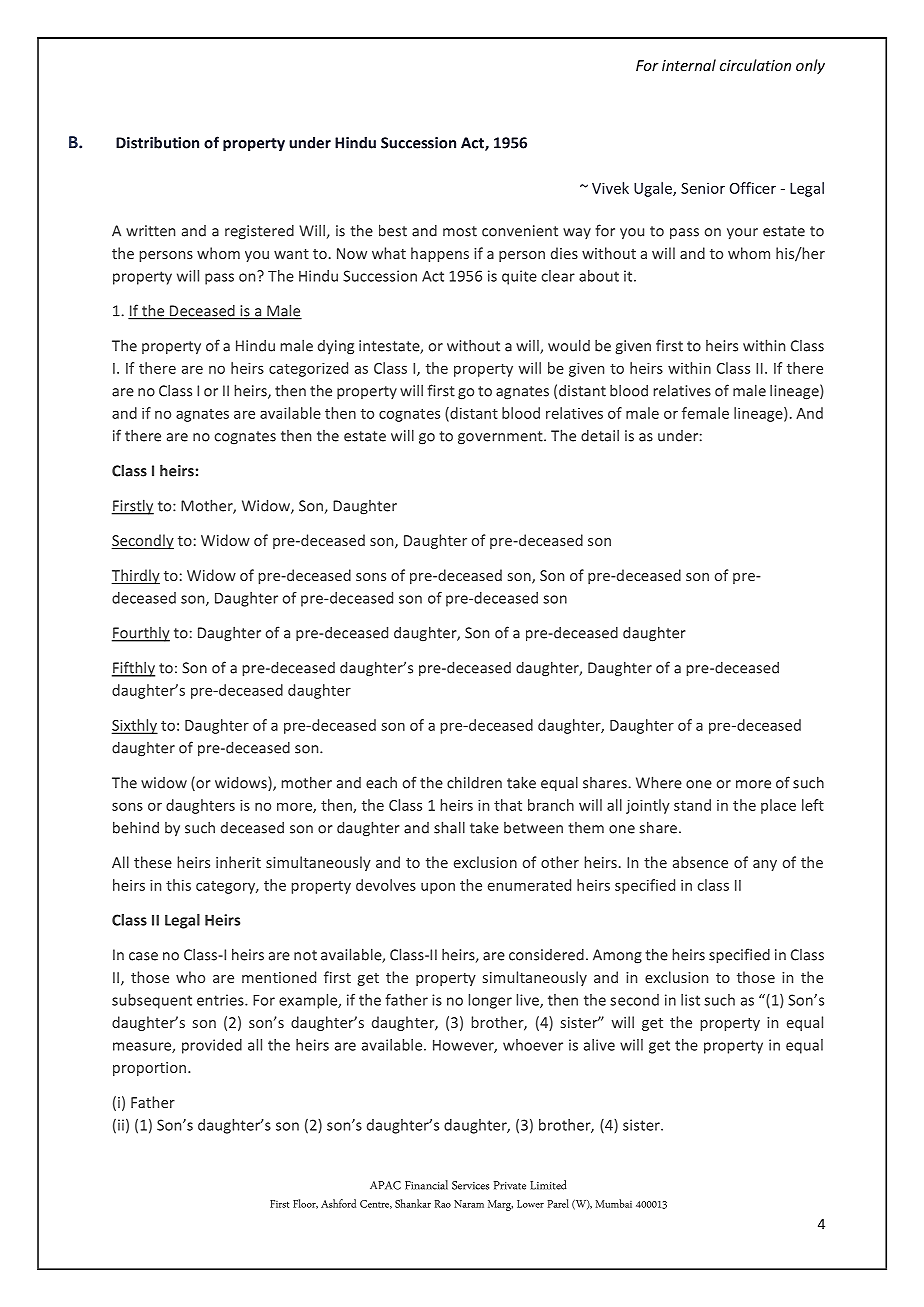 Image resolution: width=924 pixels, height=1307 pixels. I want to click on Fourthly, so click(141, 634).
